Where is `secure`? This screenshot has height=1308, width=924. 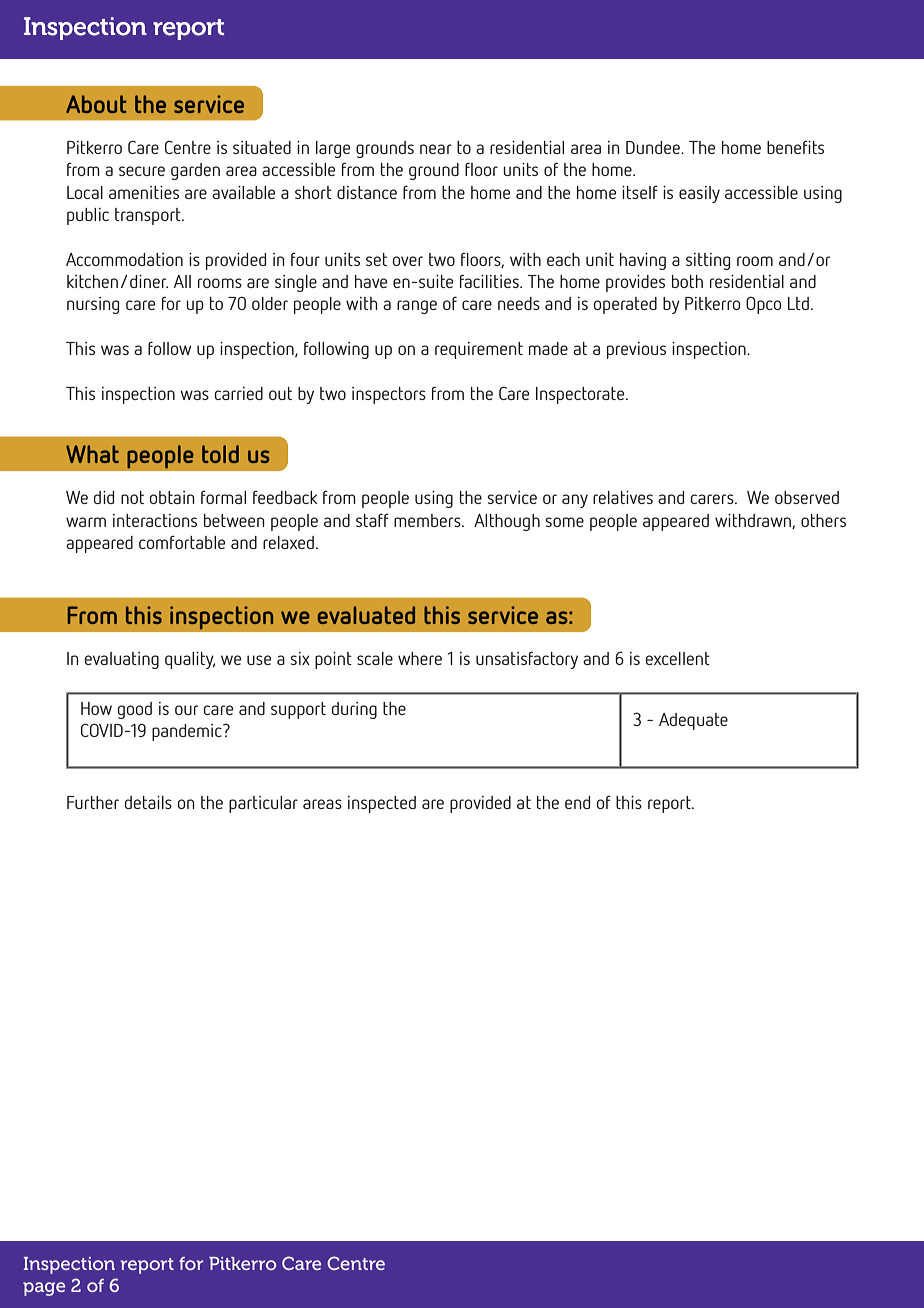 secure is located at coordinates (142, 171).
